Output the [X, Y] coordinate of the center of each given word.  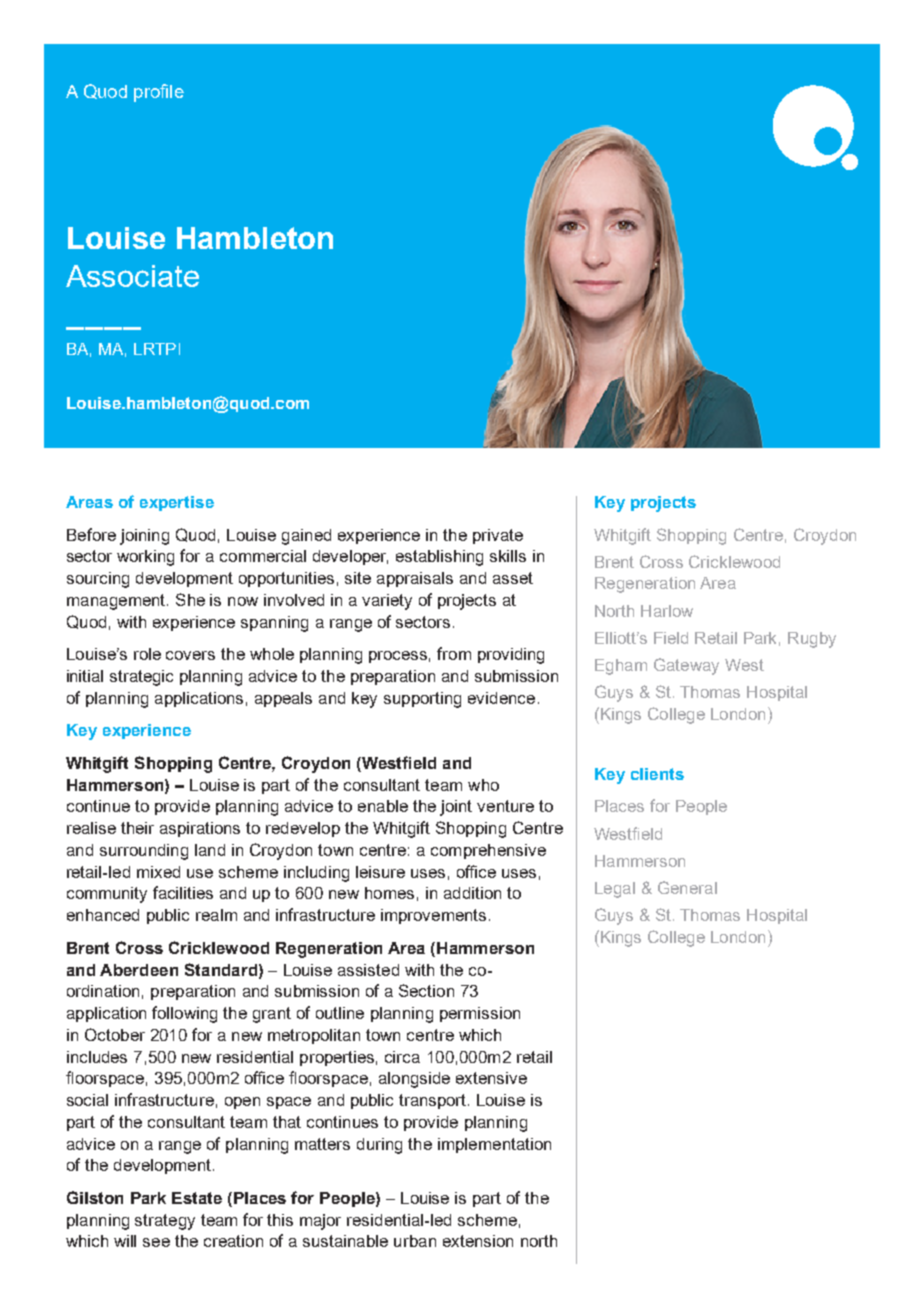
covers [190, 655]
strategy [165, 1222]
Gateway [686, 666]
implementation [494, 1145]
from [454, 653]
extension [478, 1241]
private [498, 536]
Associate [132, 276]
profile [159, 93]
